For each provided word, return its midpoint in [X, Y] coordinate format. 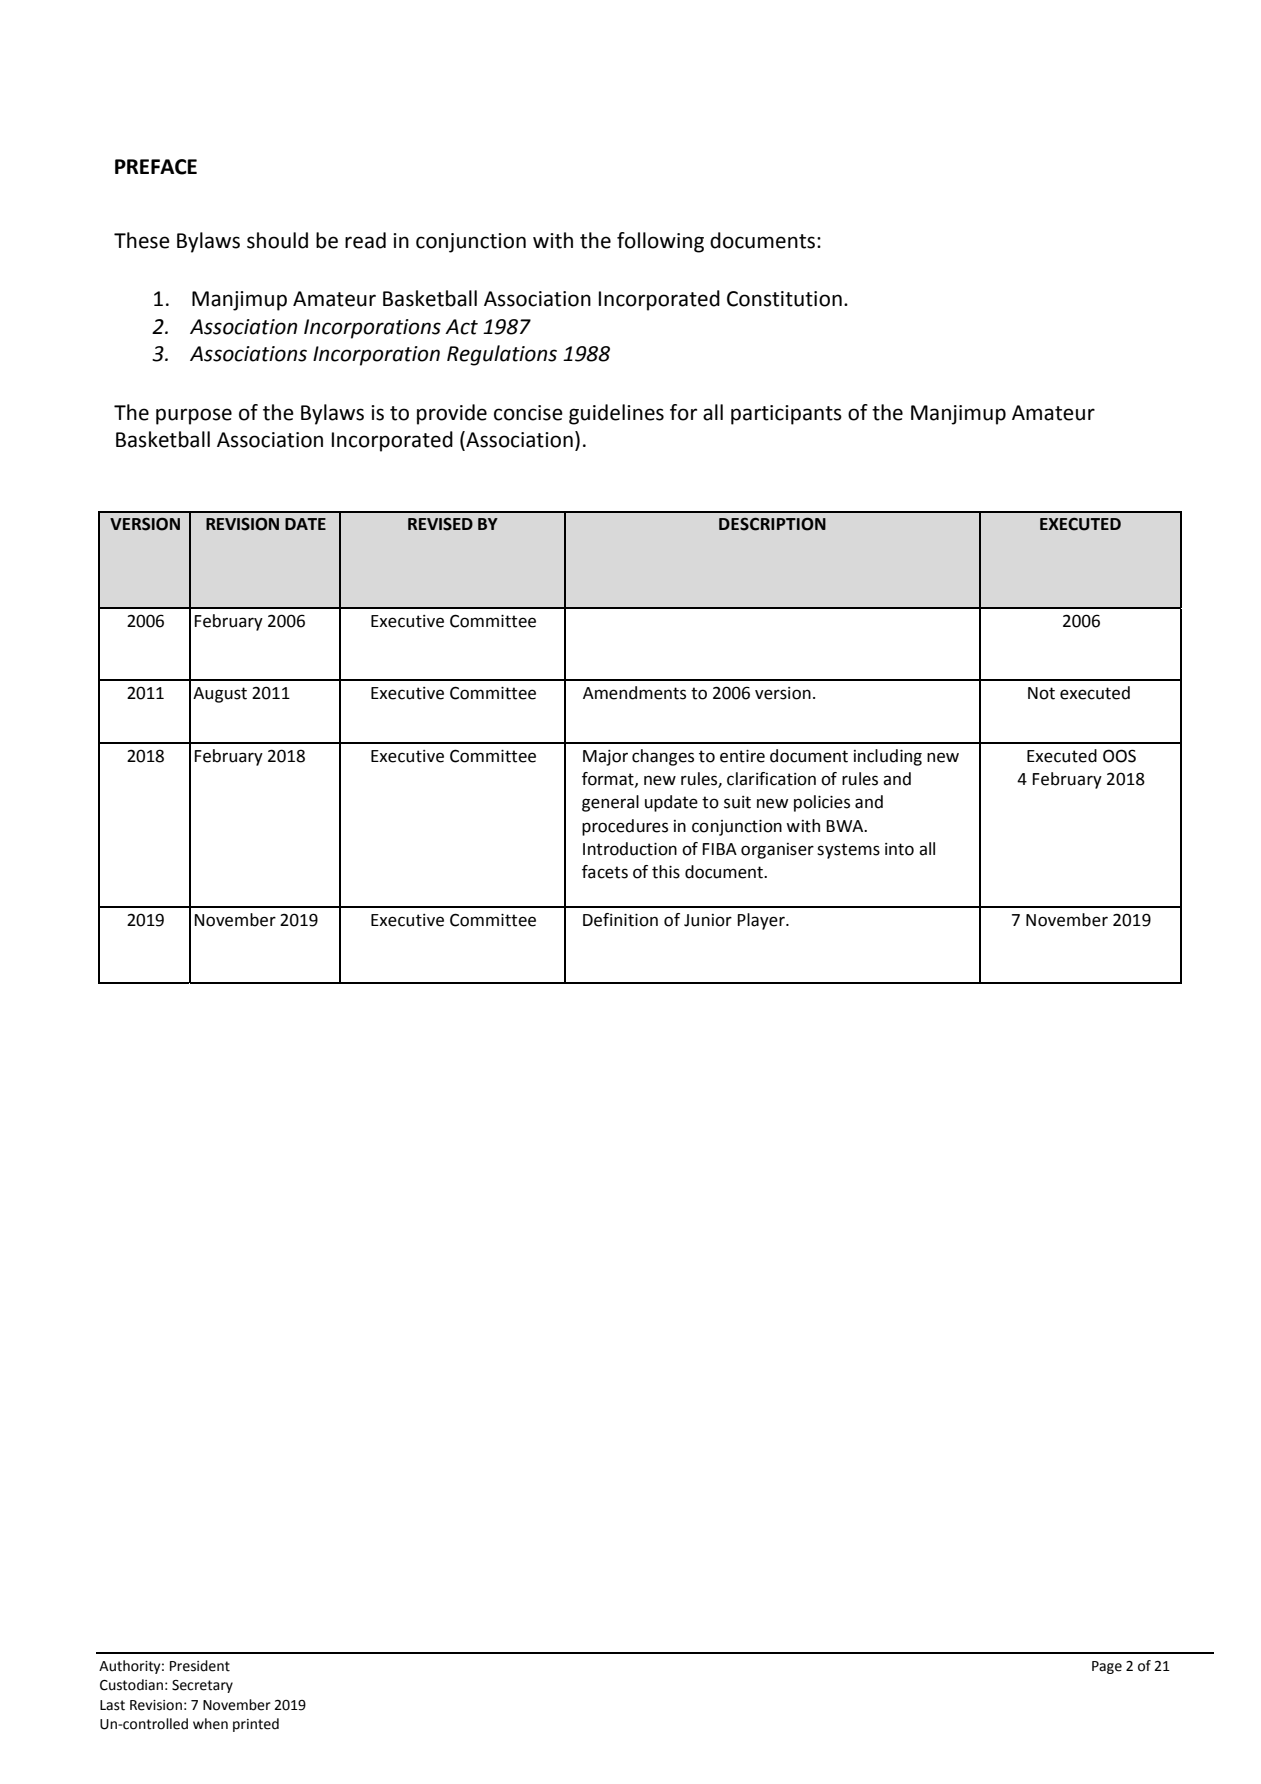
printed [256, 1725]
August [220, 695]
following [660, 242]
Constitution [784, 299]
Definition [620, 920]
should [277, 240]
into [899, 849]
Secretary [202, 1686]
